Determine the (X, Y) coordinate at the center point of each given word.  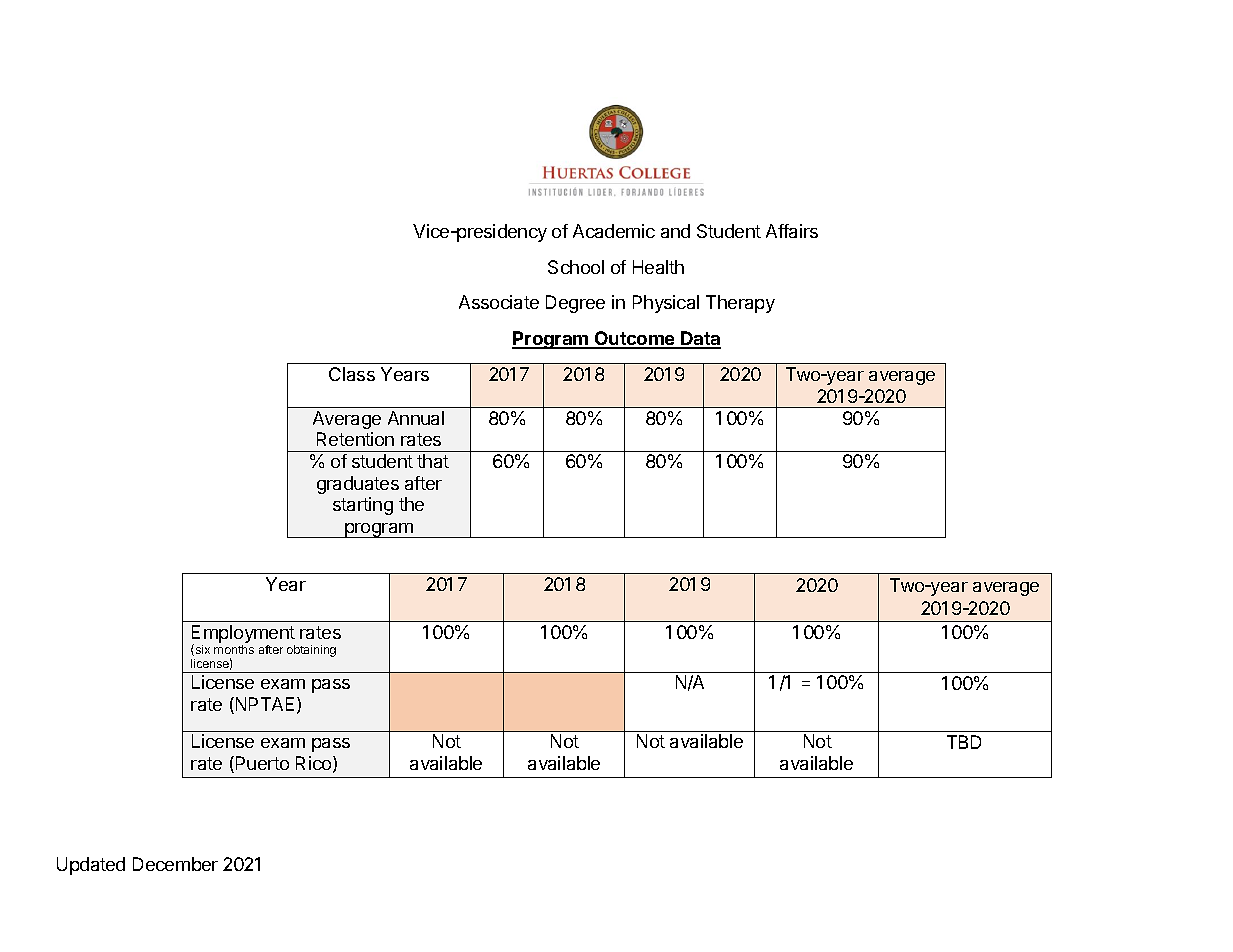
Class (352, 374)
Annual (416, 418)
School (576, 267)
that (433, 461)
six (201, 650)
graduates (358, 485)
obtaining (311, 651)
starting (363, 506)
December (175, 864)
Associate (499, 302)
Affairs (792, 231)
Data (700, 339)
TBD (964, 742)
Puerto (262, 763)
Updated (91, 866)
